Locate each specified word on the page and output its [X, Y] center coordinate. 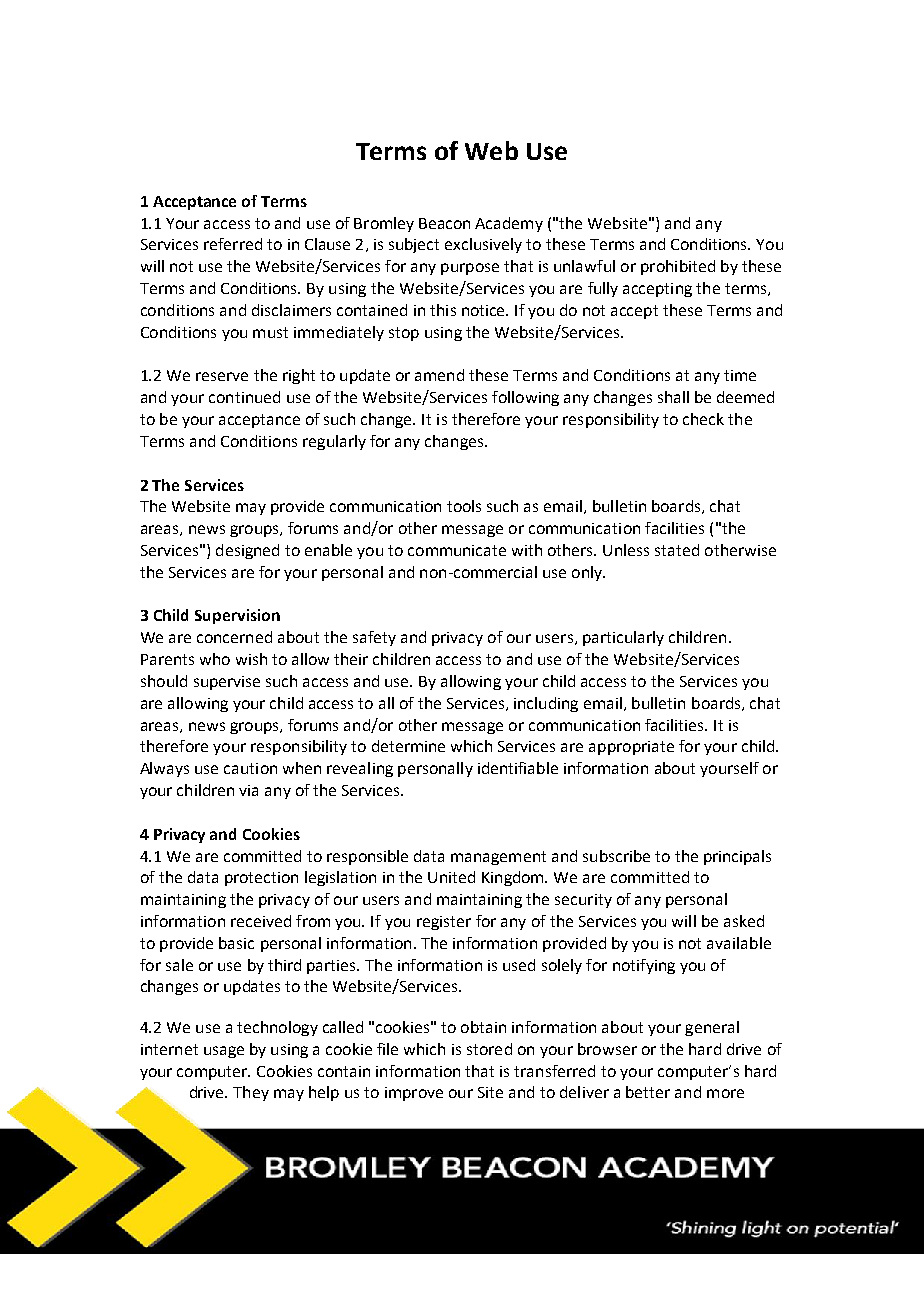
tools [464, 506]
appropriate [631, 748]
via [248, 790]
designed [247, 551]
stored [489, 1049]
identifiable [518, 768]
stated [677, 550]
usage [224, 1052]
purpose [470, 269]
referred [233, 244]
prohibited [678, 267]
